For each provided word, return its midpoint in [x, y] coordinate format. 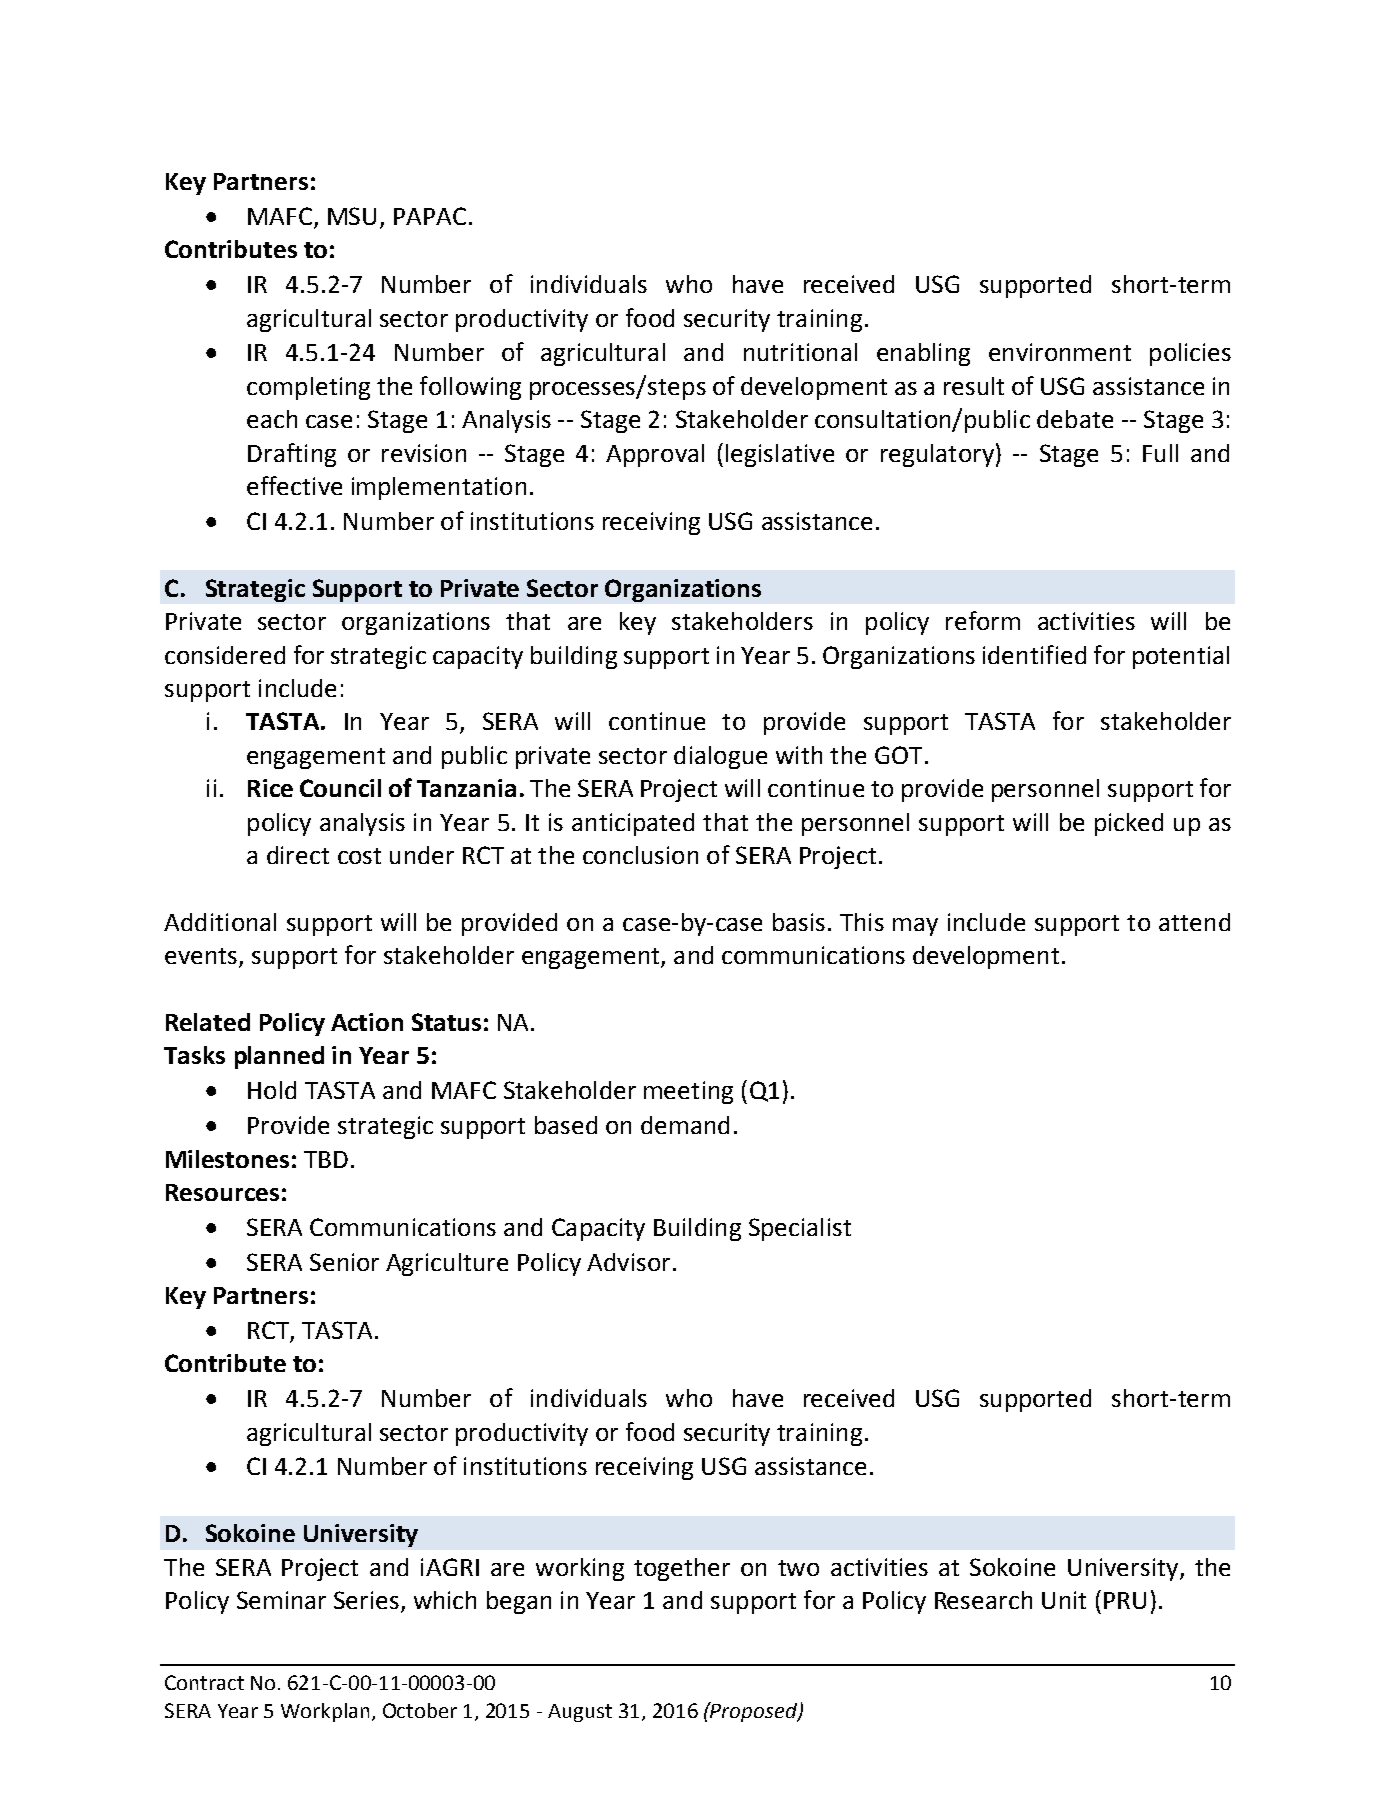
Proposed [754, 1712]
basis [799, 922]
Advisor [628, 1262]
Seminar [281, 1600]
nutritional [800, 352]
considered [225, 655]
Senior [344, 1262]
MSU [352, 216]
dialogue [720, 757]
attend [1194, 922]
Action [367, 1022]
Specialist [800, 1229]
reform [983, 620]
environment [1060, 352]
